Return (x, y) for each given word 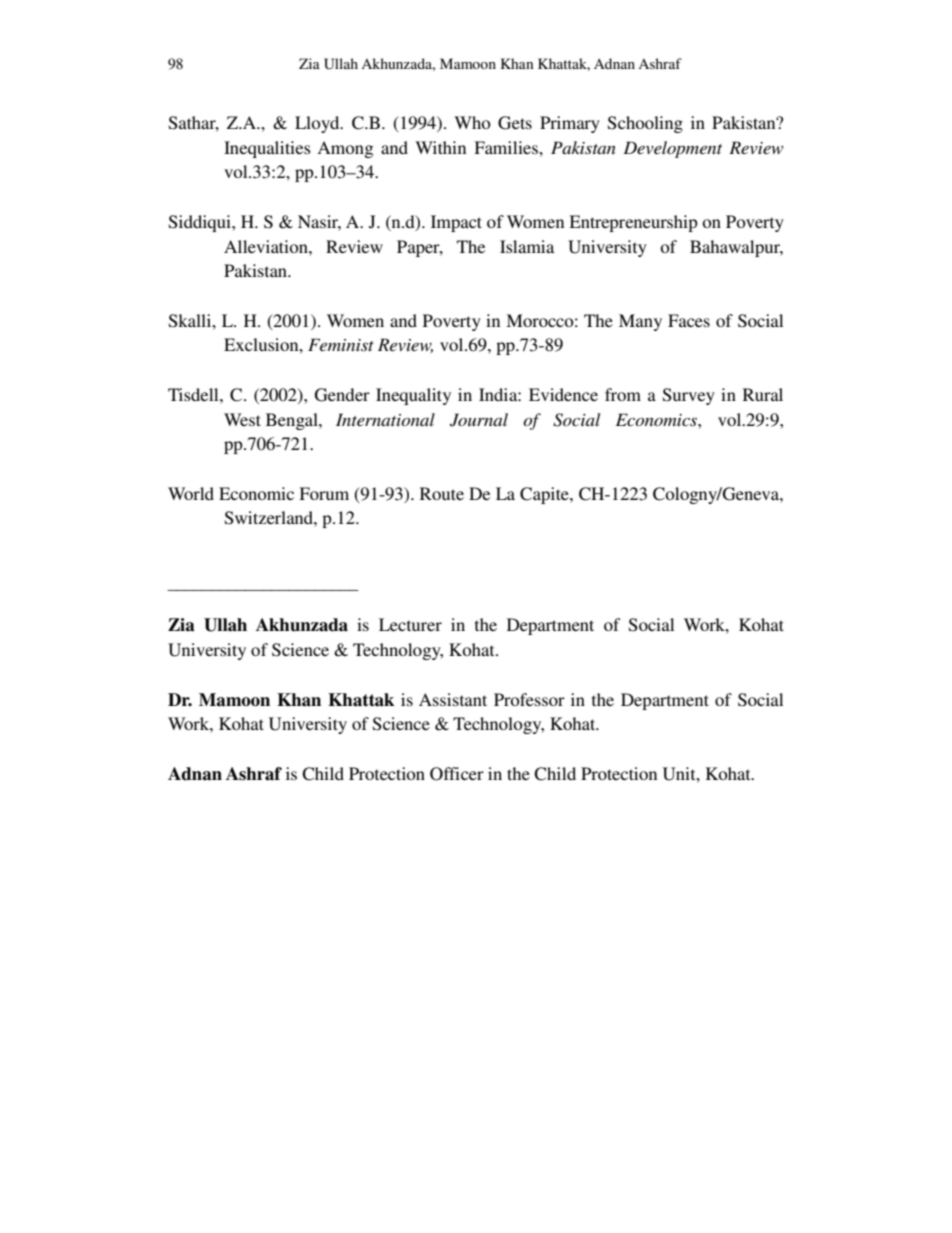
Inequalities (267, 149)
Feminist (341, 344)
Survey (689, 396)
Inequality (413, 396)
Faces (689, 320)
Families (507, 147)
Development (672, 149)
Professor (529, 699)
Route (442, 493)
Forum (324, 493)
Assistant (453, 699)
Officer (457, 774)
